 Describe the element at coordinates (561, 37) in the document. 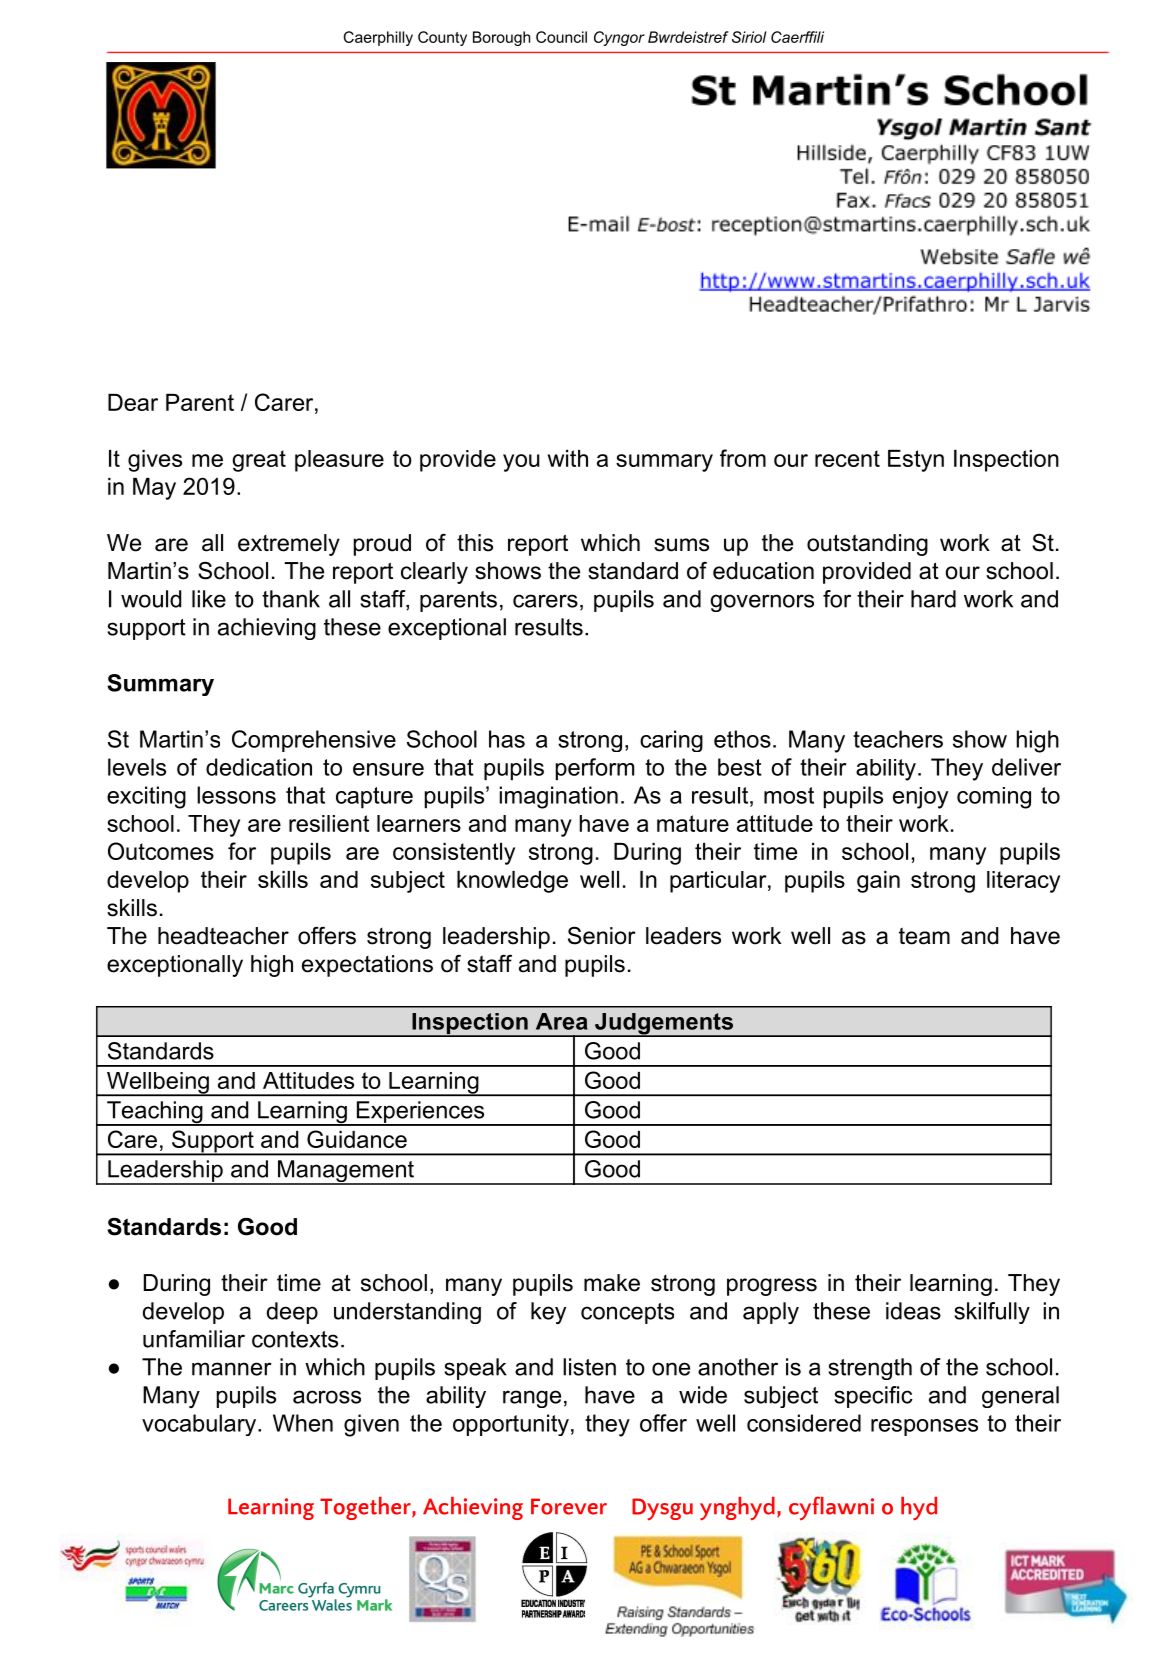

I see `Council` at that location.
